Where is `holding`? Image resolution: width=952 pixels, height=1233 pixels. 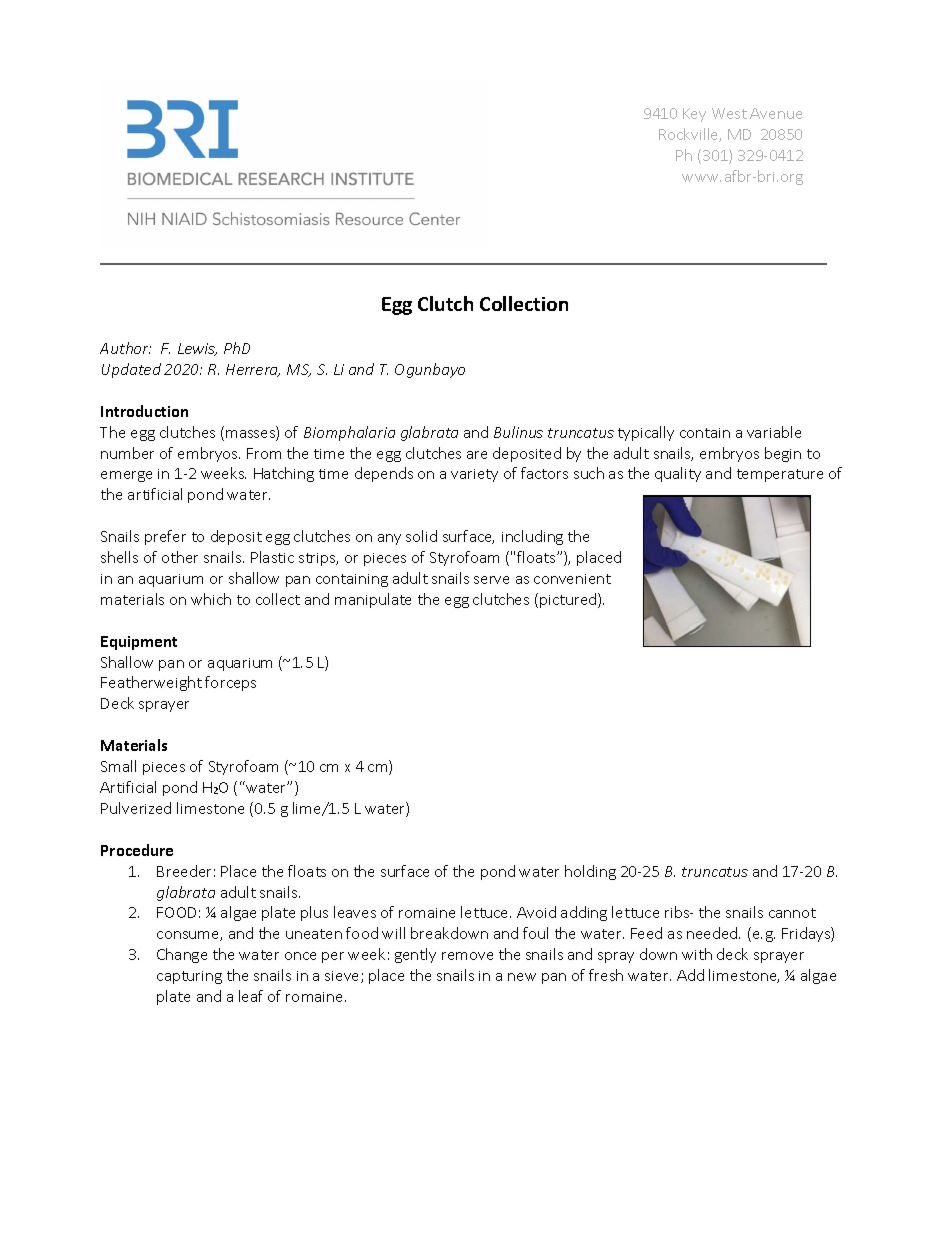 holding is located at coordinates (590, 872).
